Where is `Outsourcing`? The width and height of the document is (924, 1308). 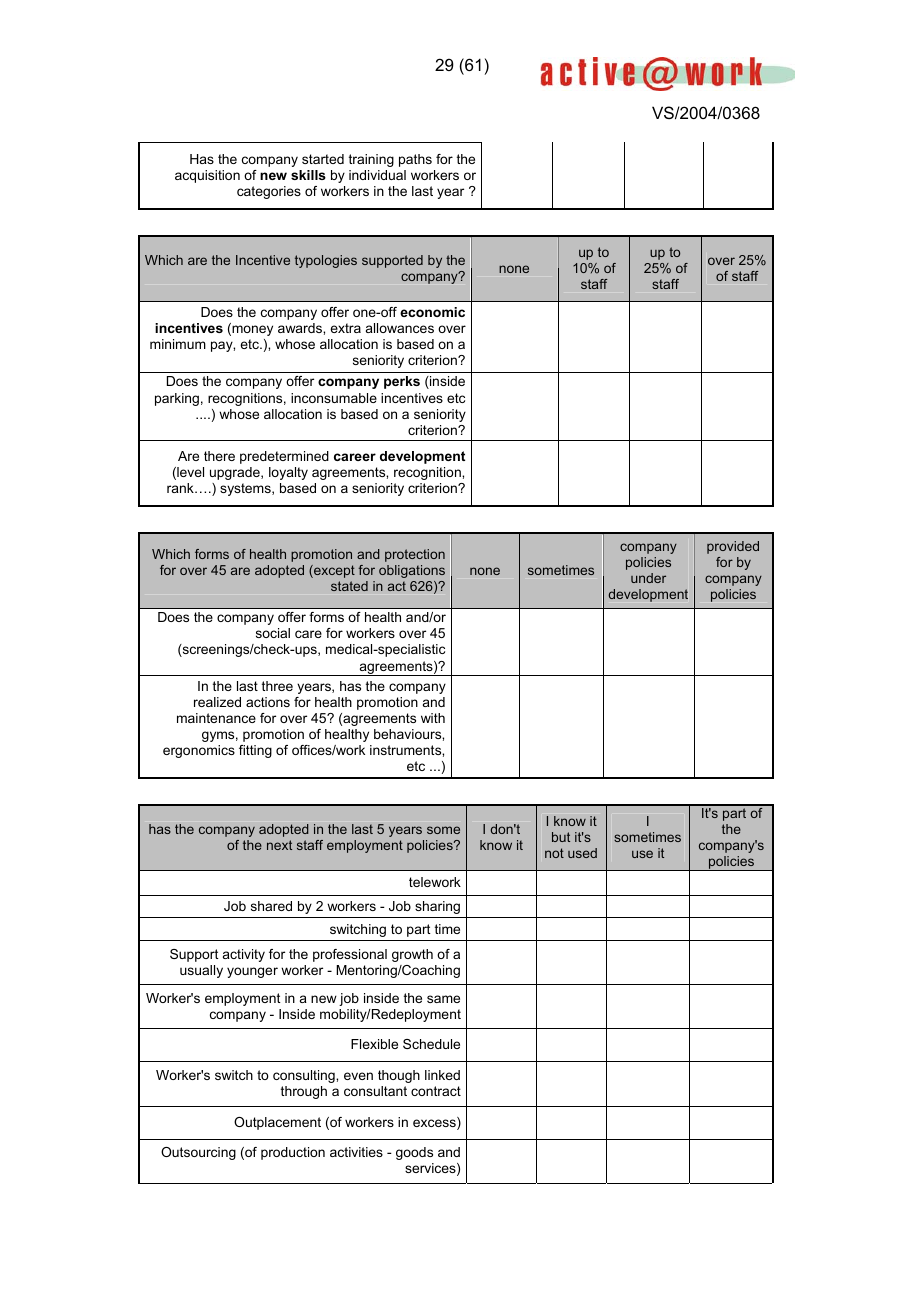 Outsourcing is located at coordinates (198, 1153).
